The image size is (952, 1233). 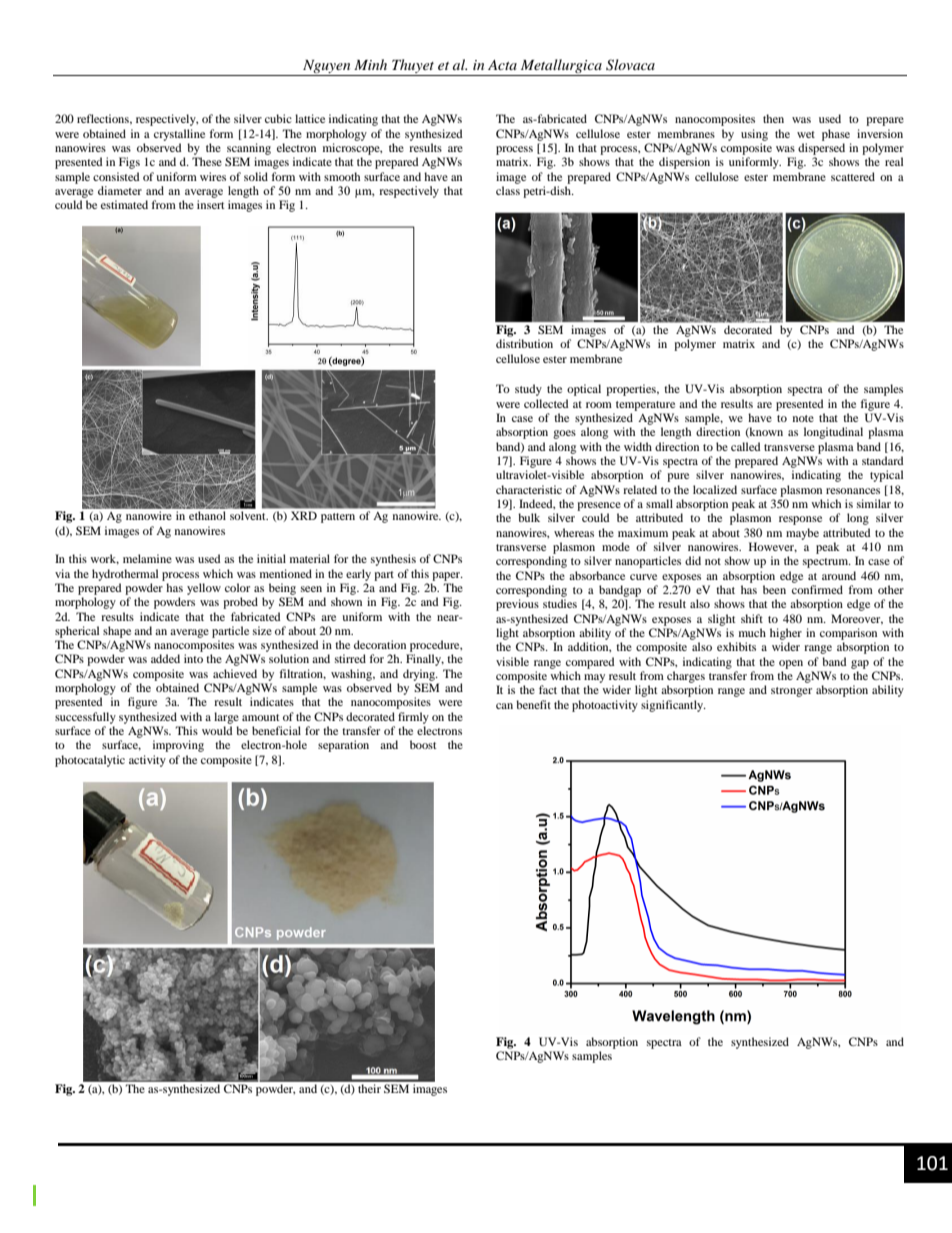 What do you see at coordinates (803, 418) in the screenshot?
I see `note` at bounding box center [803, 418].
